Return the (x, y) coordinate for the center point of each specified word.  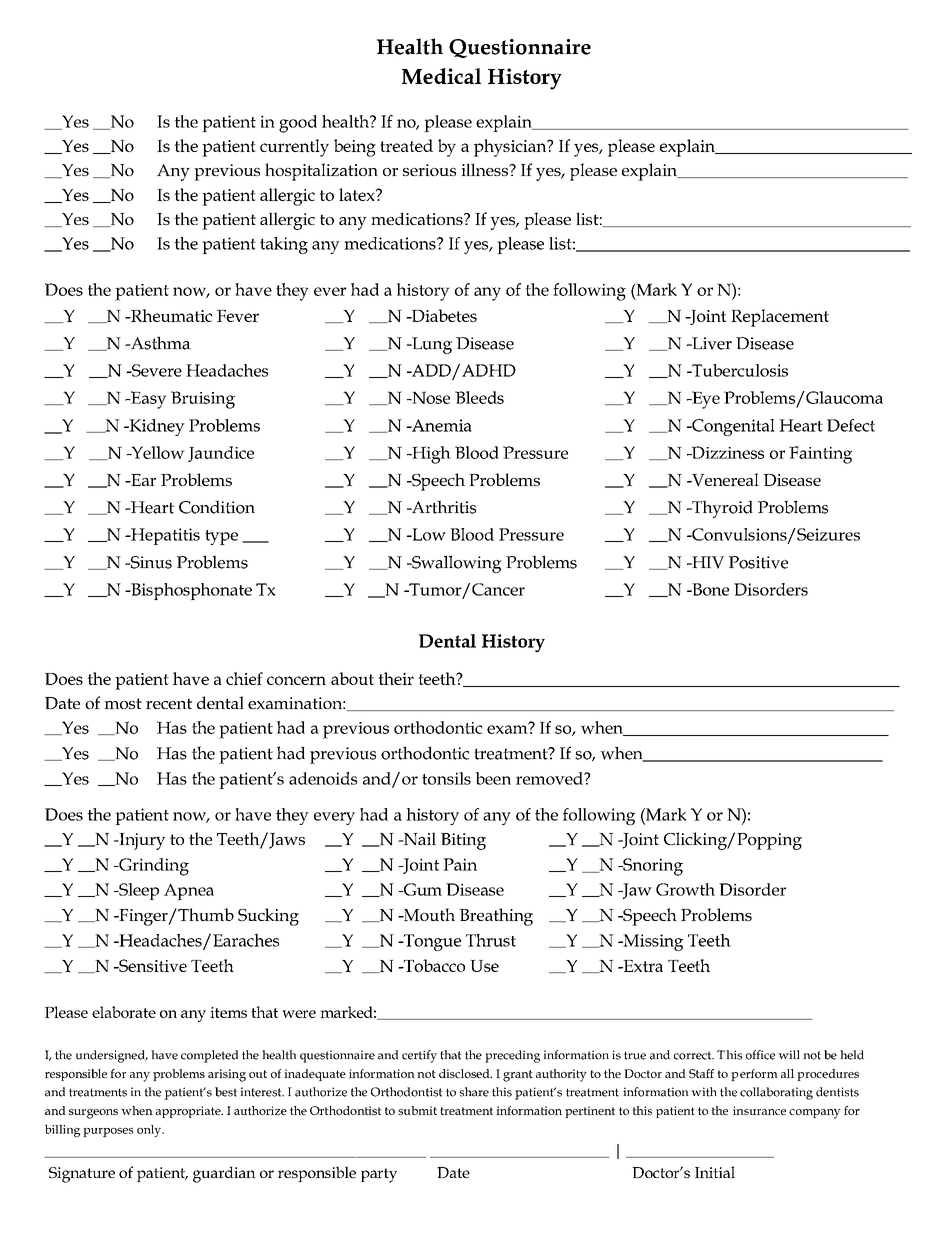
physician (511, 148)
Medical (441, 76)
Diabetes (443, 315)
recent (169, 703)
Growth (685, 889)
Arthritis (442, 507)
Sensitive (152, 965)
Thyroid (721, 509)
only (150, 1131)
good (298, 124)
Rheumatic (170, 315)
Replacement (780, 318)
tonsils (446, 778)
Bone (709, 589)
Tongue (431, 942)
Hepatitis (164, 536)
